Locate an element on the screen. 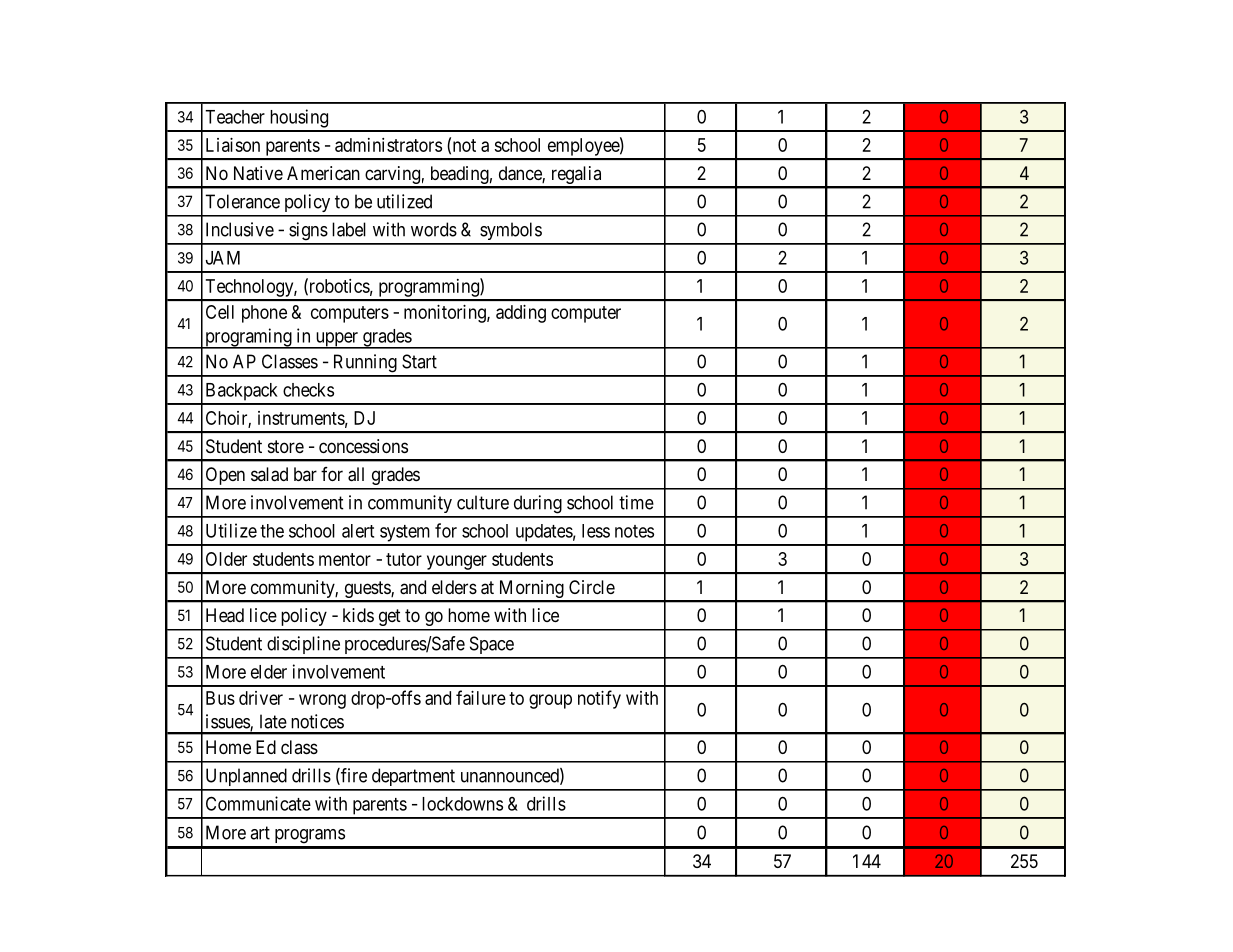 The width and height of the screenshot is (1233, 952). adding is located at coordinates (521, 314).
